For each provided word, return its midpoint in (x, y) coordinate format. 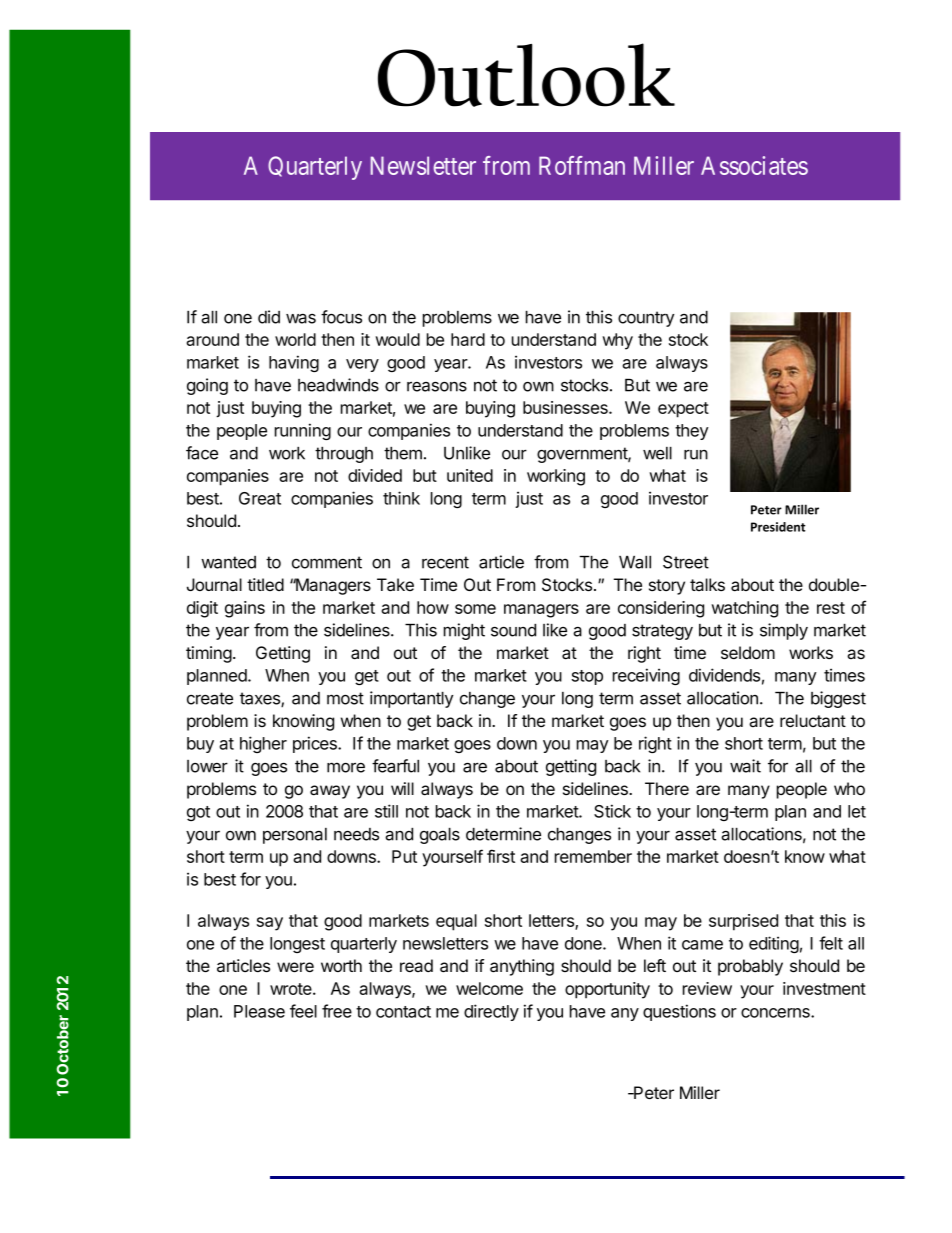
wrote (292, 989)
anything (522, 967)
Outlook (526, 75)
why (618, 341)
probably (750, 967)
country (646, 319)
